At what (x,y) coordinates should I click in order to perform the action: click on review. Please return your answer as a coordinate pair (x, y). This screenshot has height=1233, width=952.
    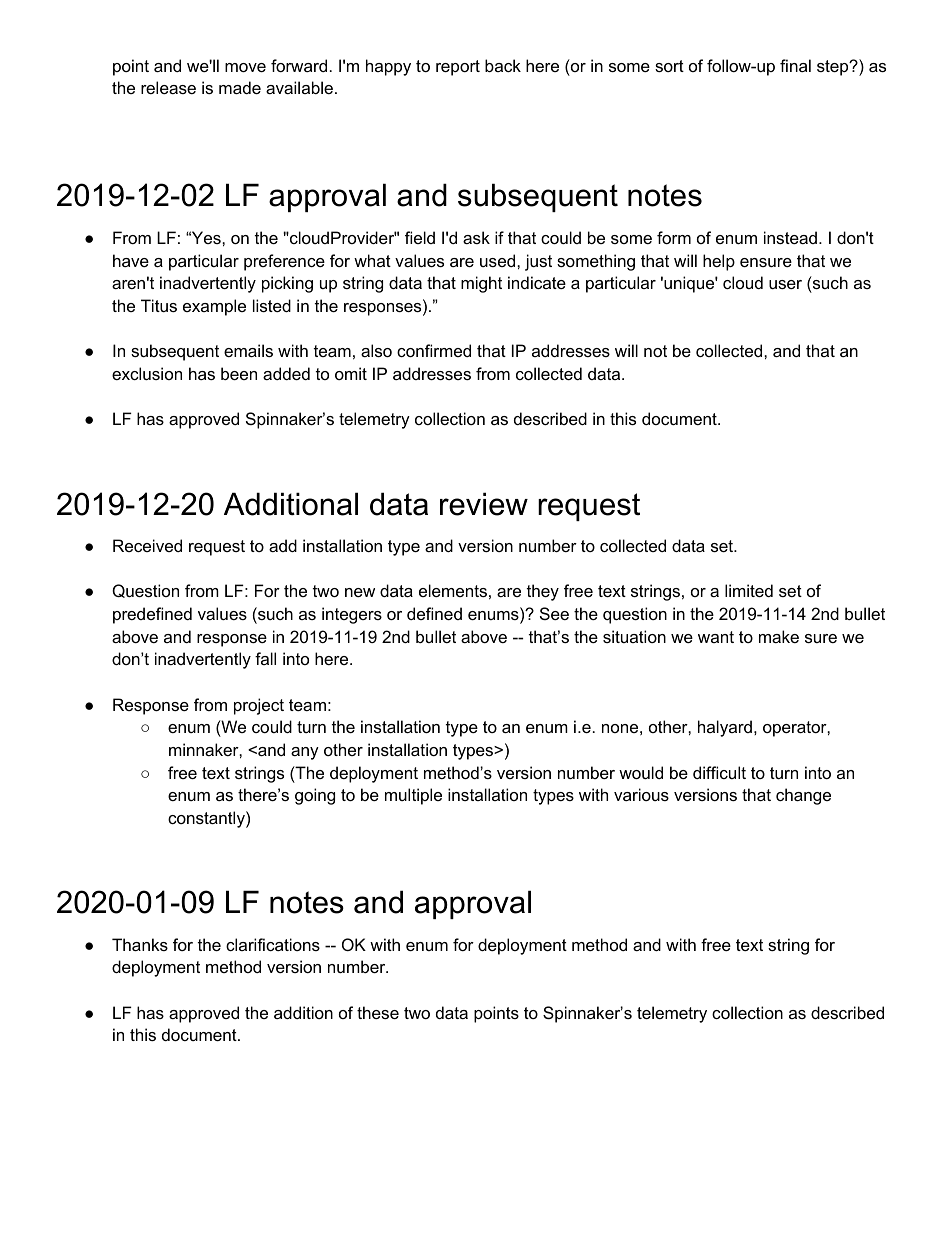
    Looking at the image, I should click on (484, 504).
